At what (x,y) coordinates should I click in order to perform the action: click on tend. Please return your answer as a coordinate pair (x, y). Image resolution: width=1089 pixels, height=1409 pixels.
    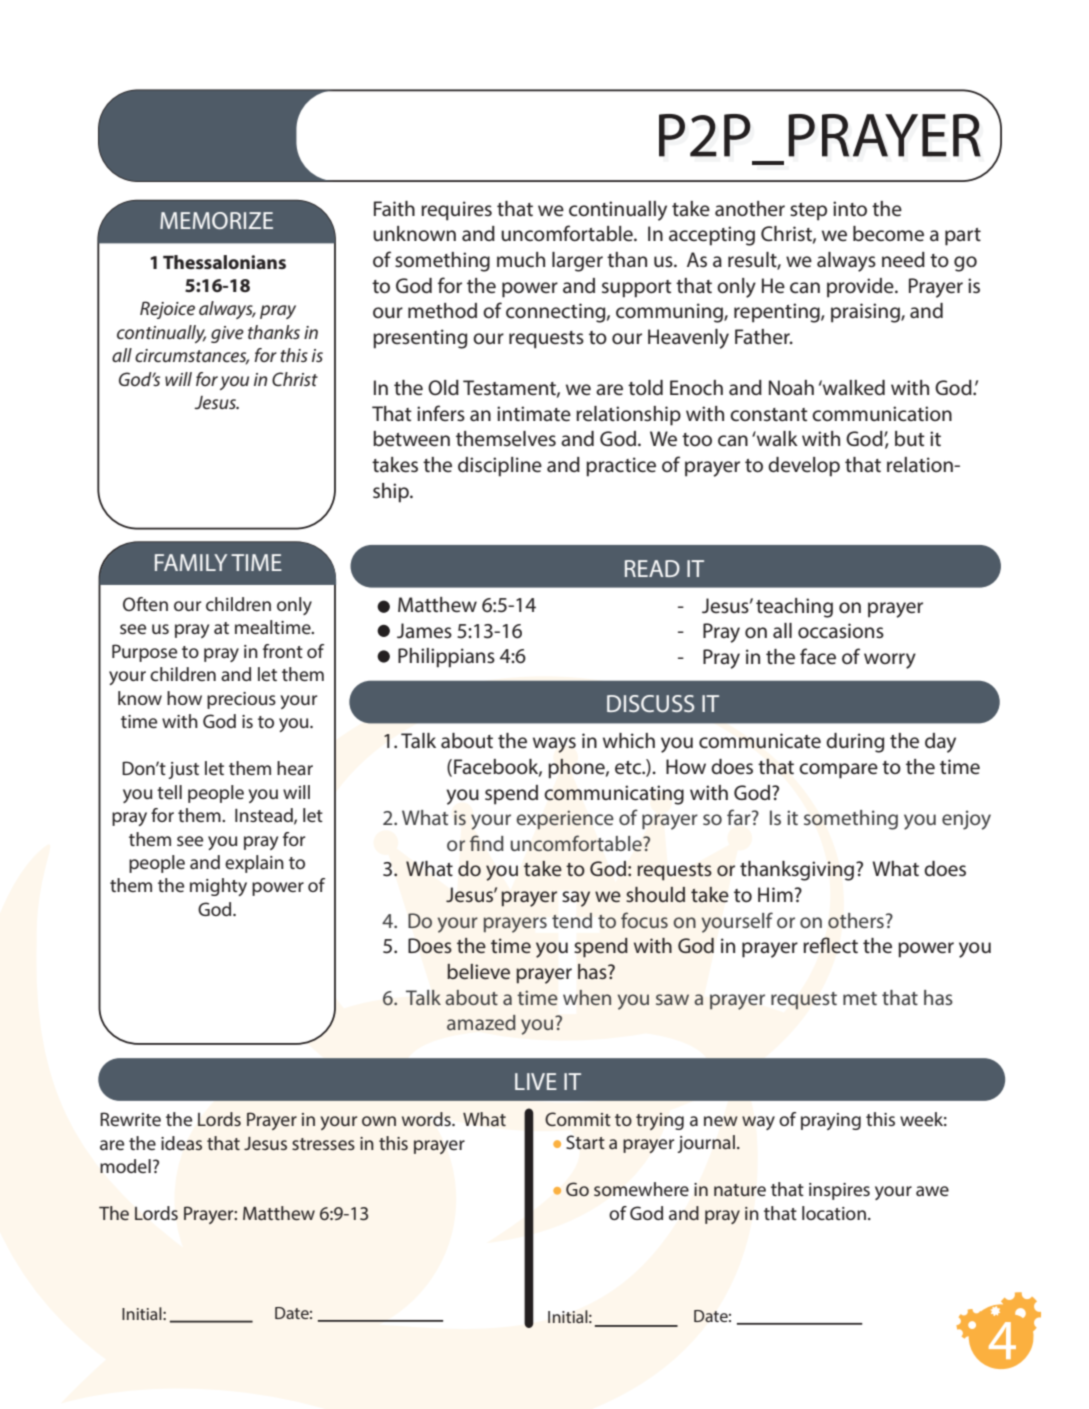
    Looking at the image, I should click on (572, 920).
